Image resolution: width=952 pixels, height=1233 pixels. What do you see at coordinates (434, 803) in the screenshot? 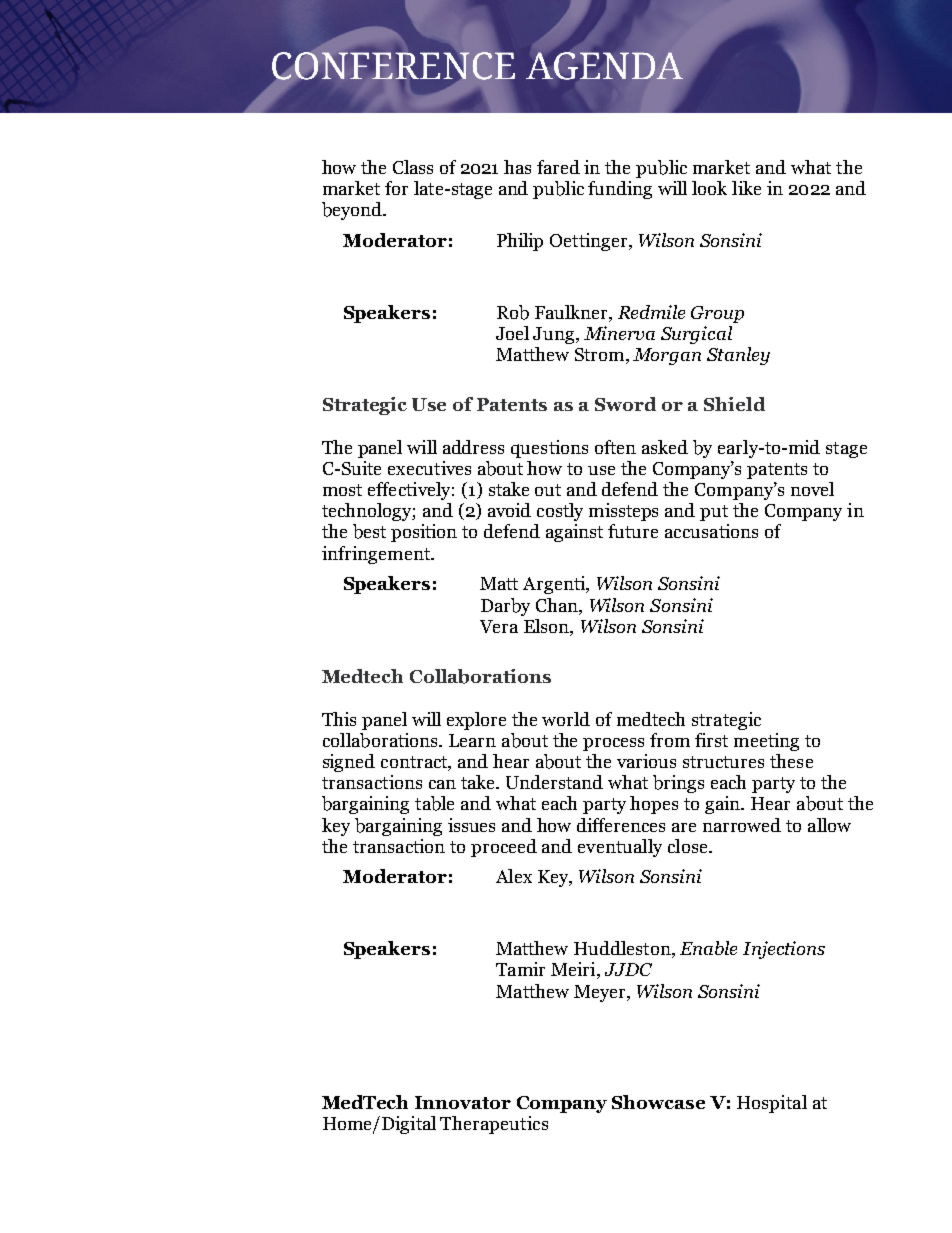
I see `table` at bounding box center [434, 803].
